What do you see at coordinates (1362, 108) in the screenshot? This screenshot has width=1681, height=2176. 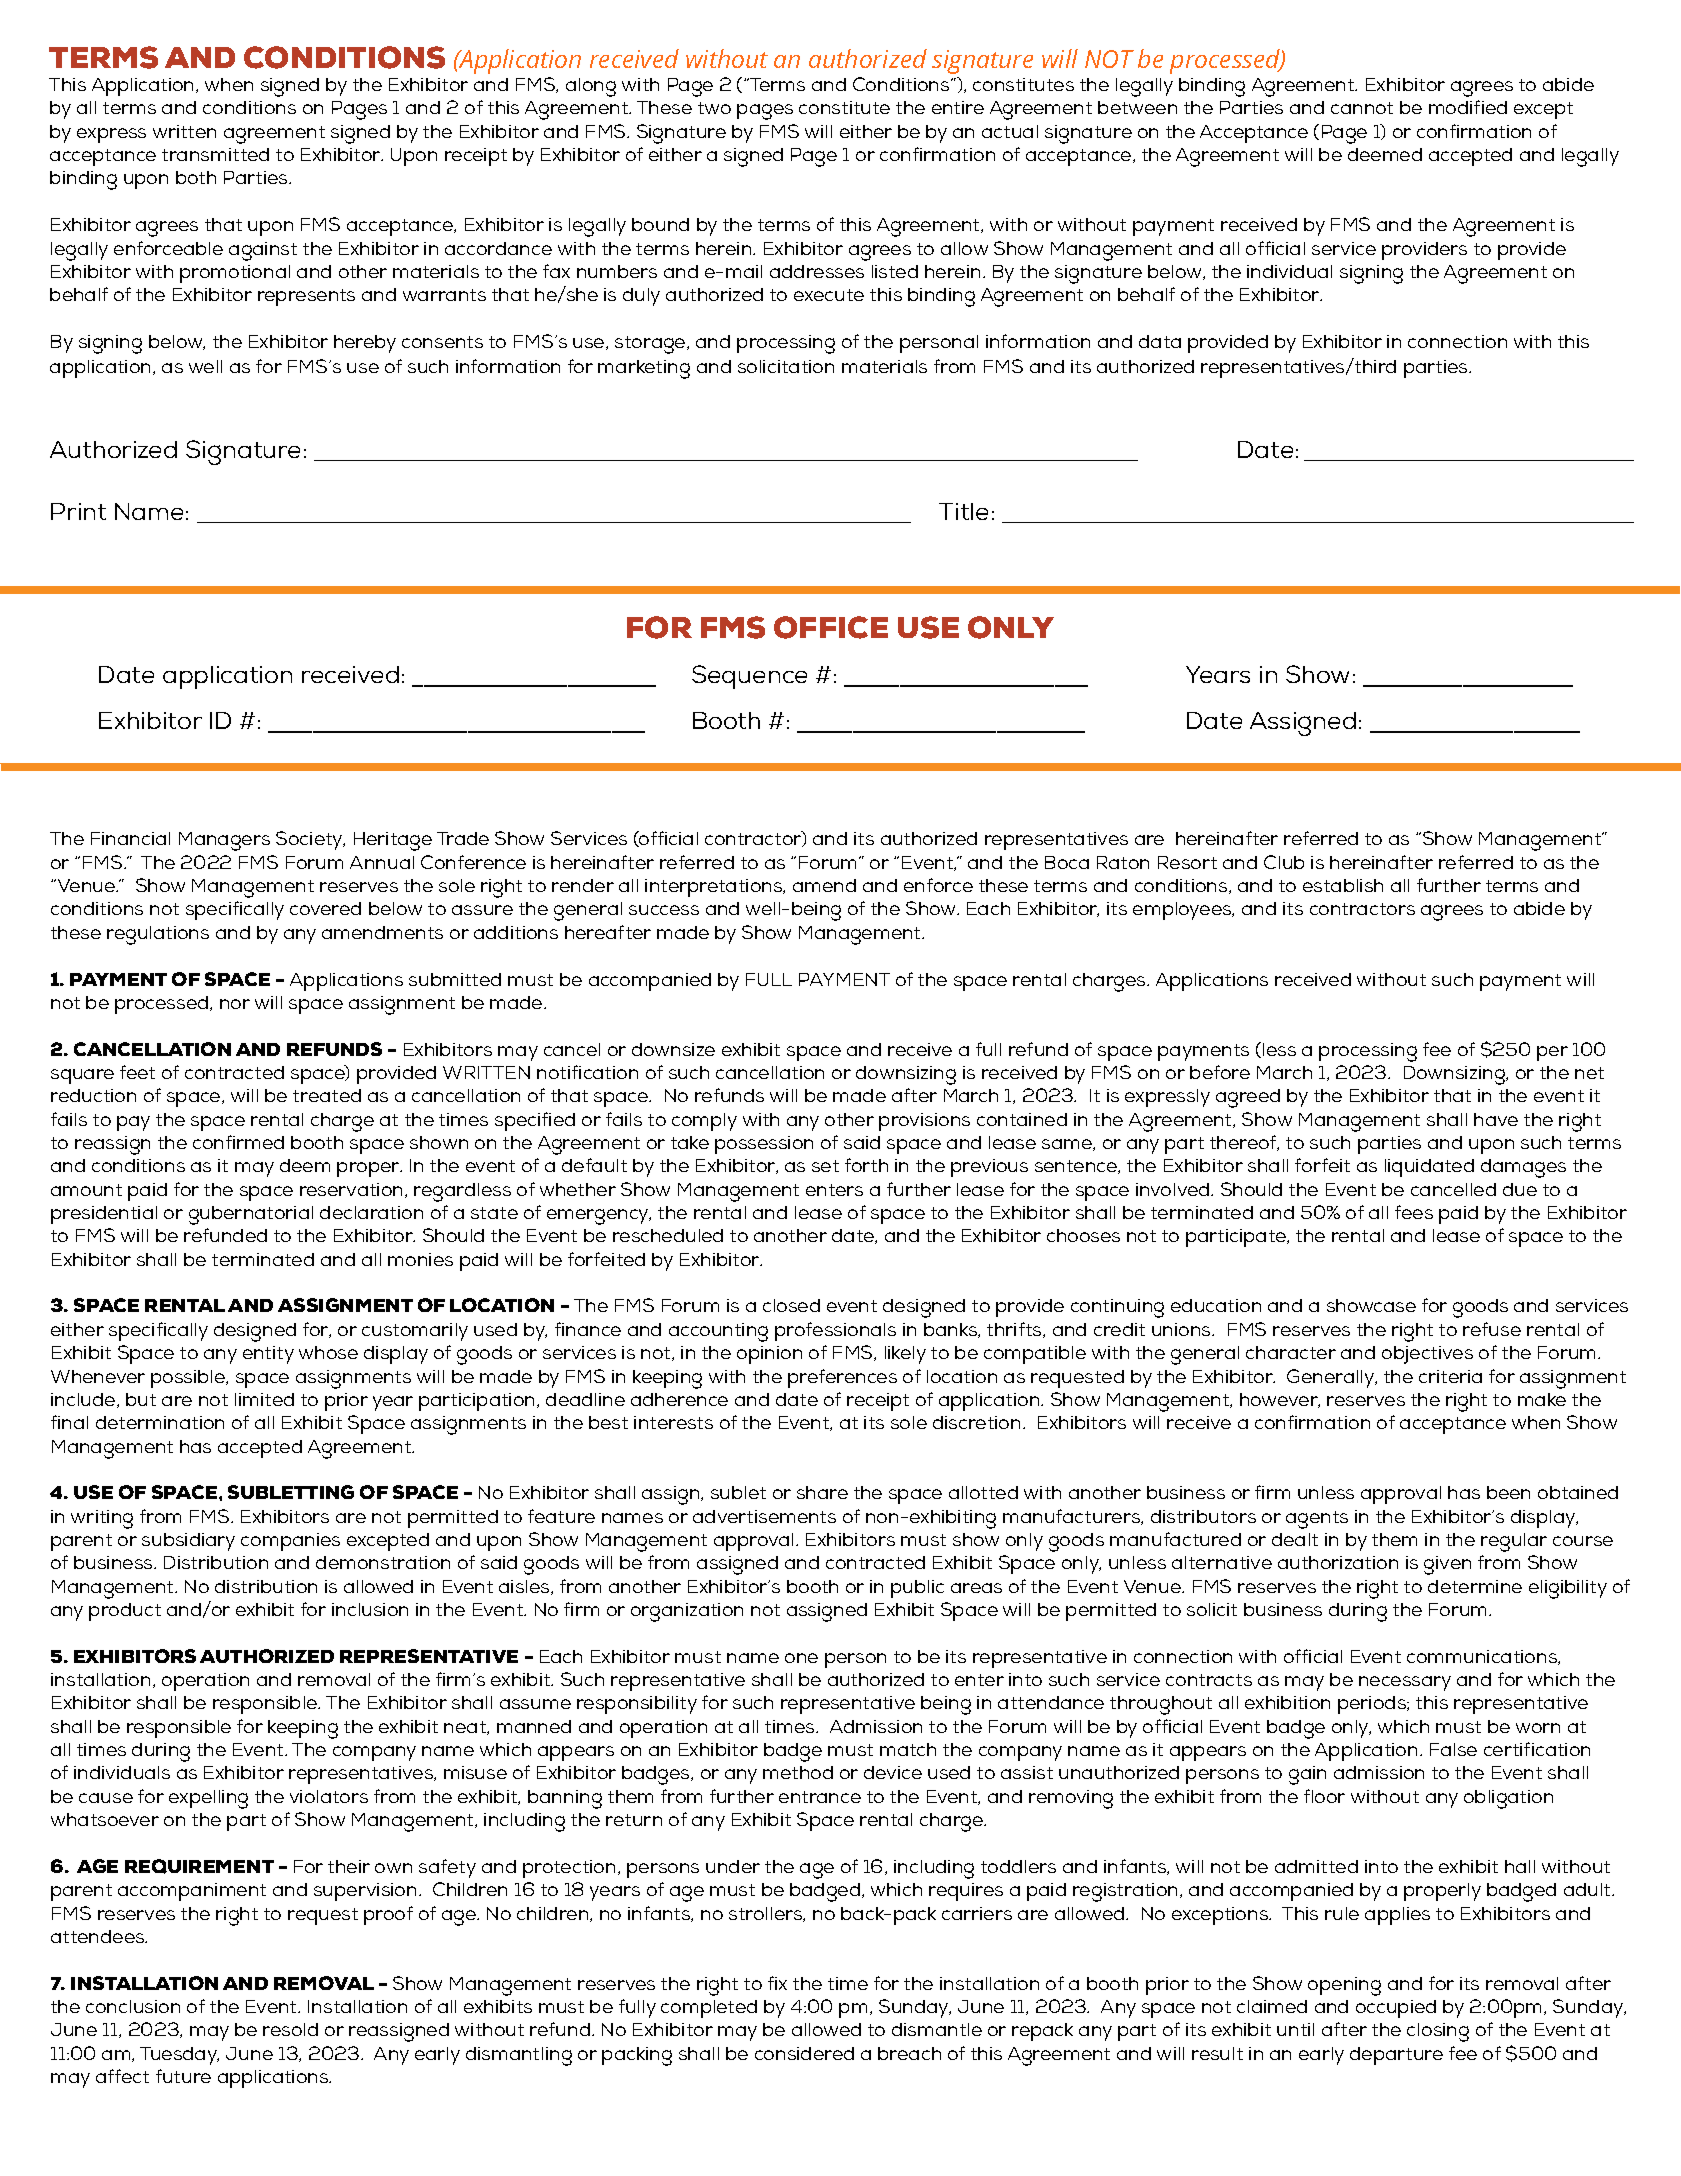 I see `cannot` at bounding box center [1362, 108].
